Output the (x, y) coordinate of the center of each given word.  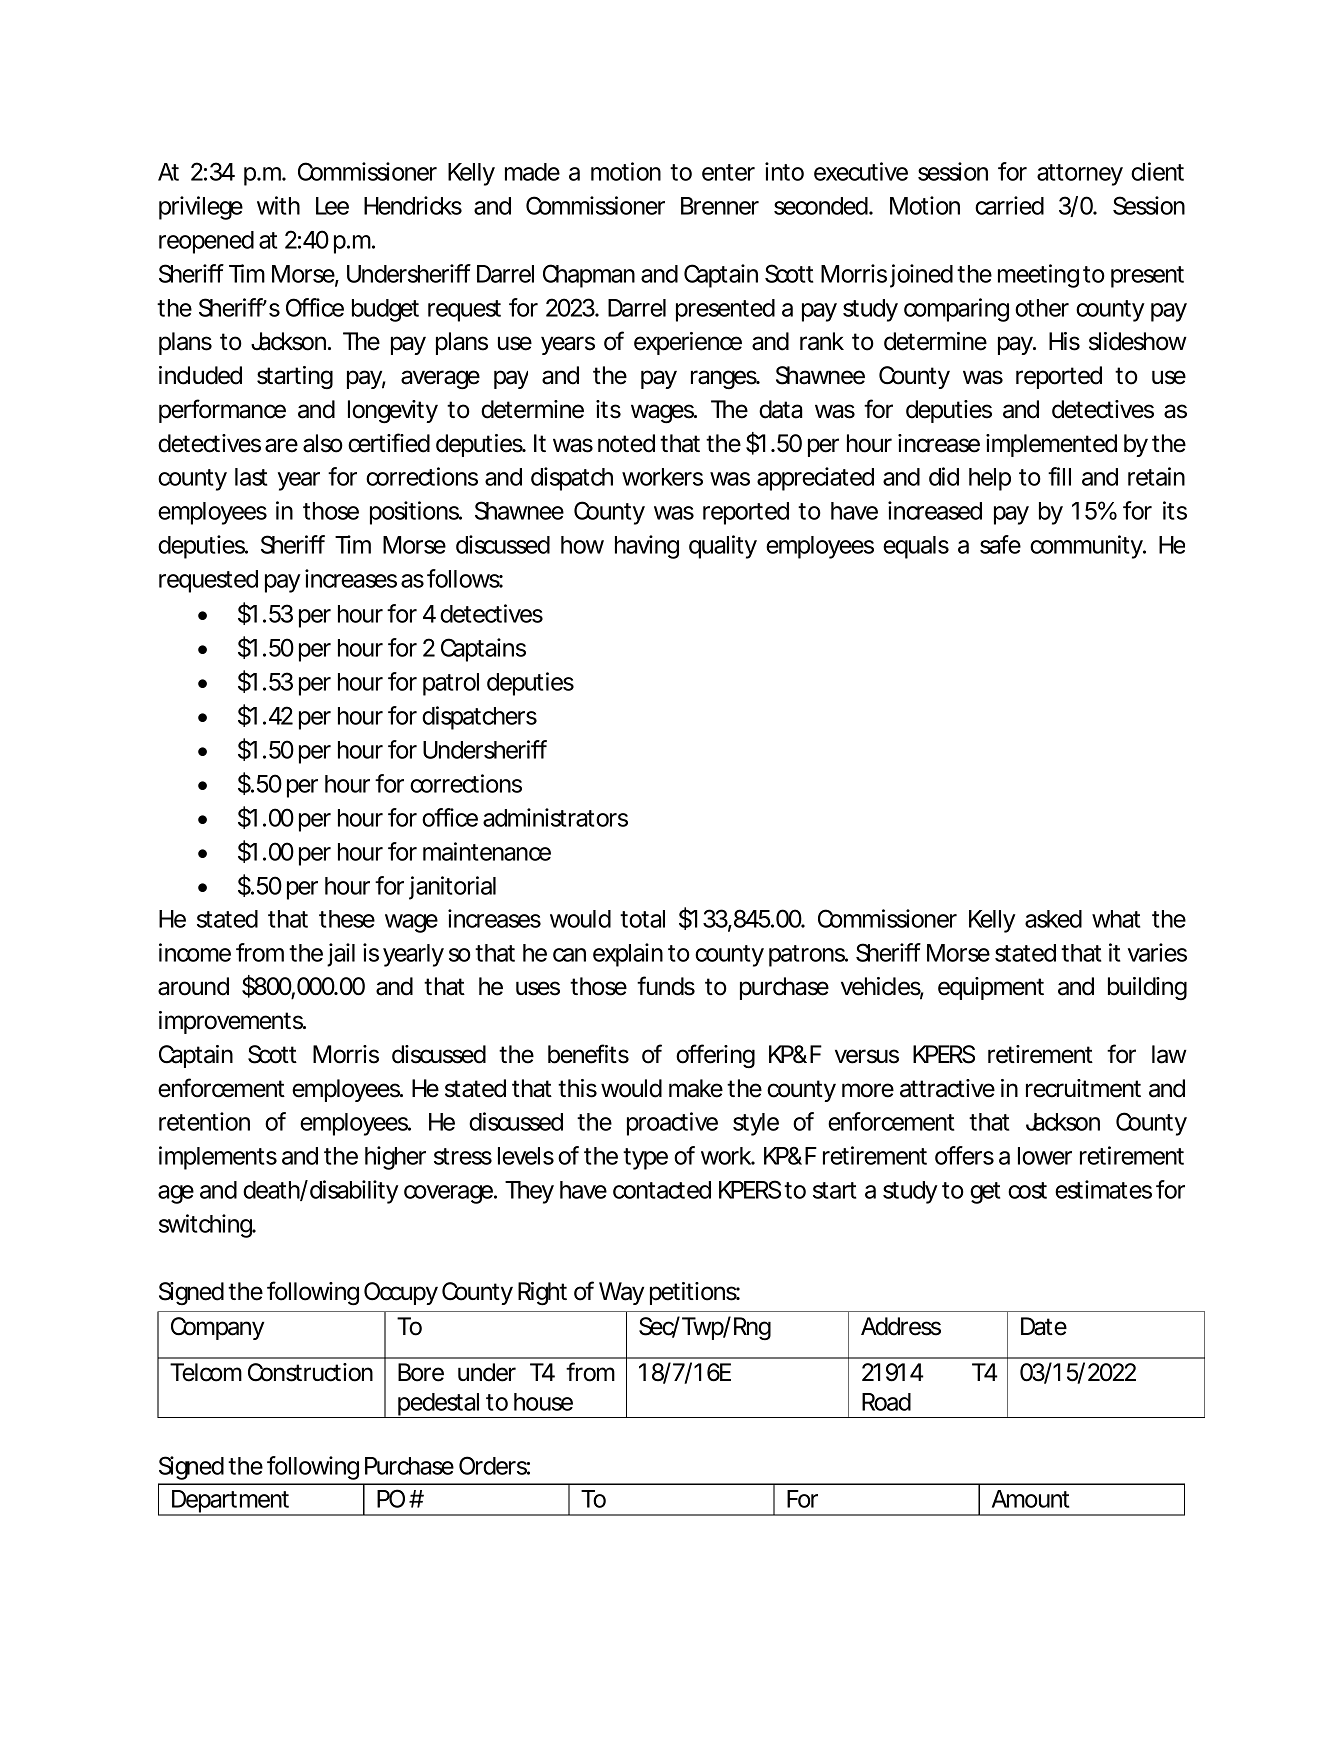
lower (1045, 1156)
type (645, 1159)
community (1087, 547)
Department (232, 1503)
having (647, 547)
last (251, 477)
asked (1053, 919)
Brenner (720, 206)
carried (1009, 205)
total (642, 919)
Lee (332, 206)
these (347, 919)
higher (395, 1158)
